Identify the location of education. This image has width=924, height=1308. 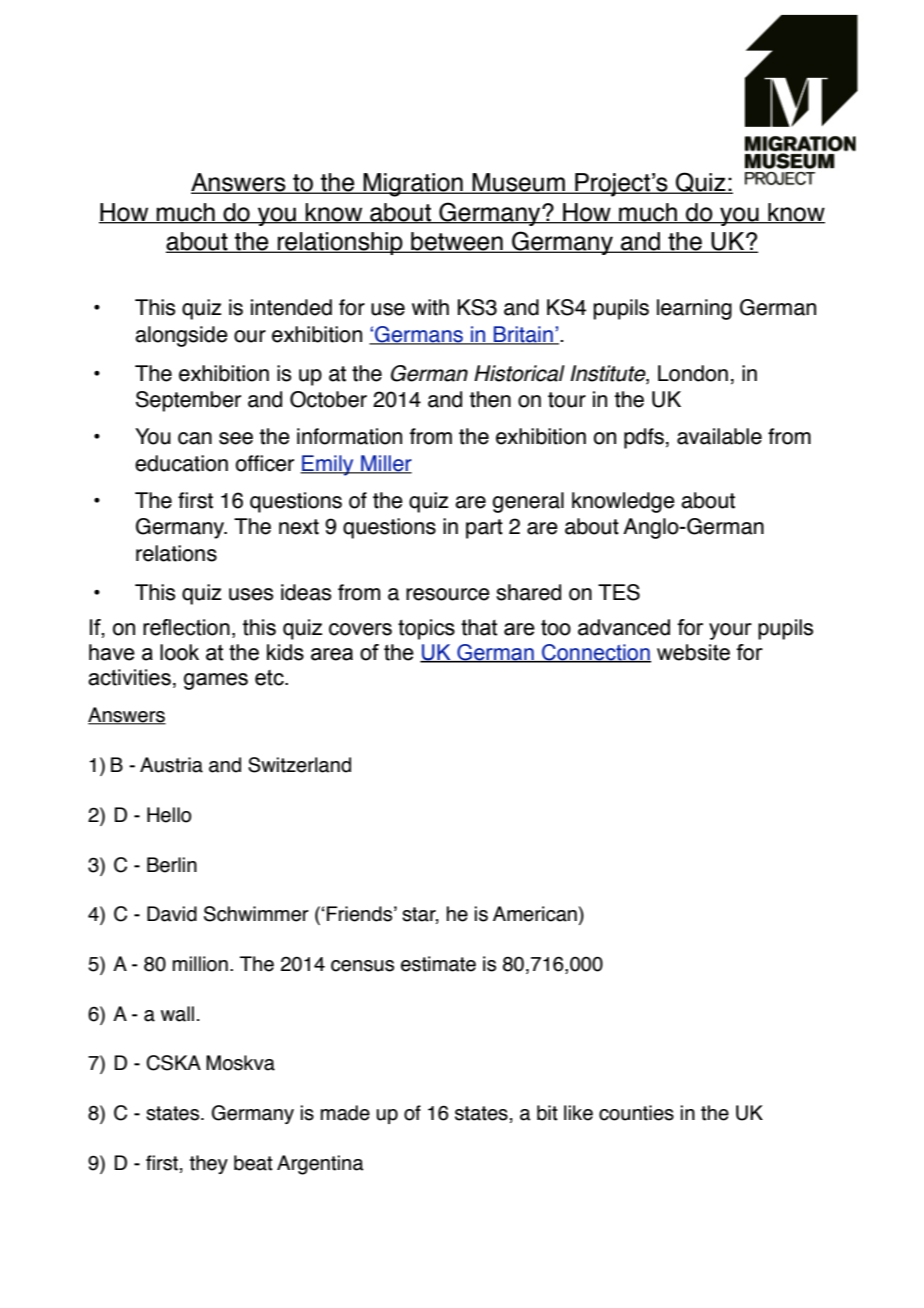
(181, 463).
